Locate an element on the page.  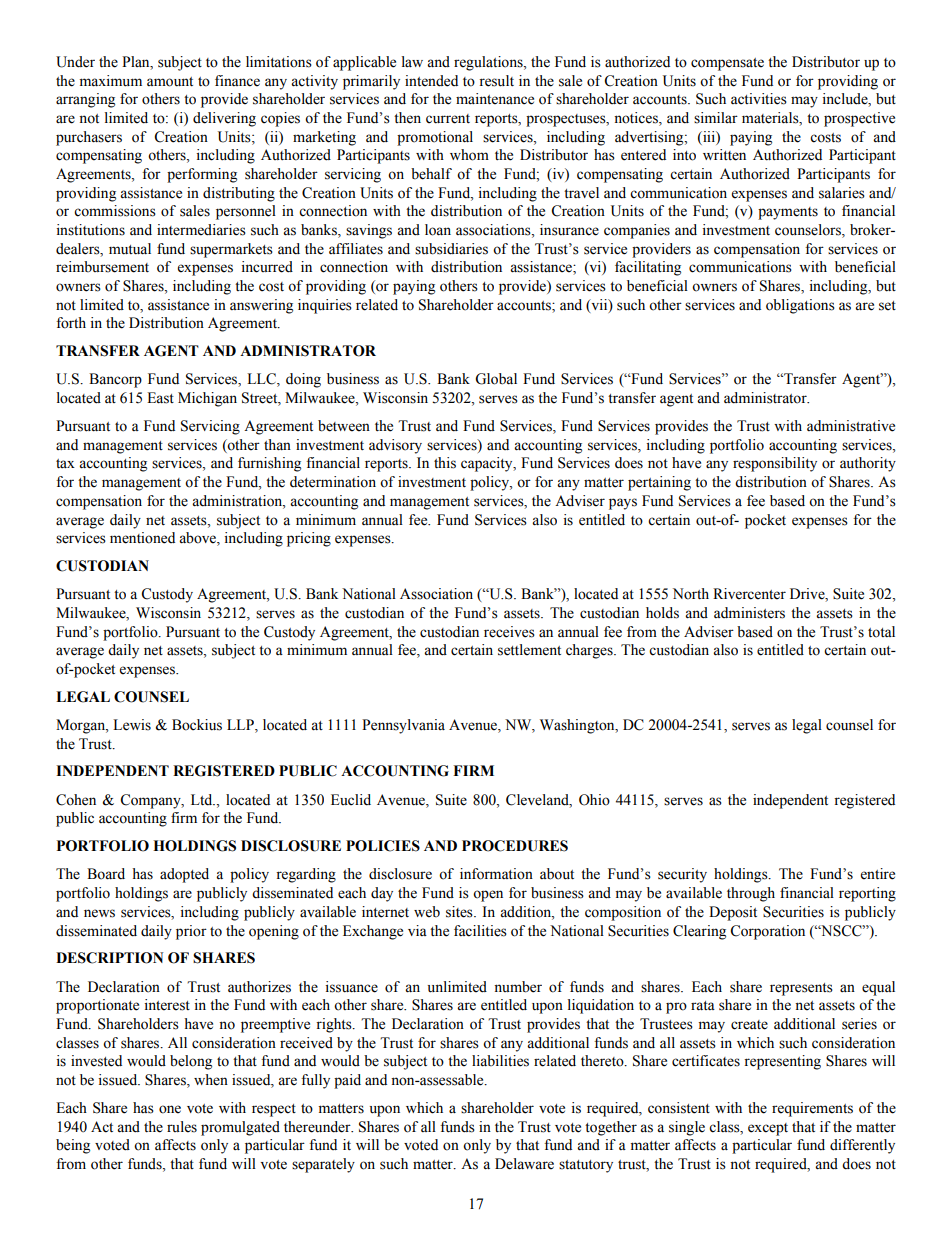
maintenance is located at coordinates (495, 99).
